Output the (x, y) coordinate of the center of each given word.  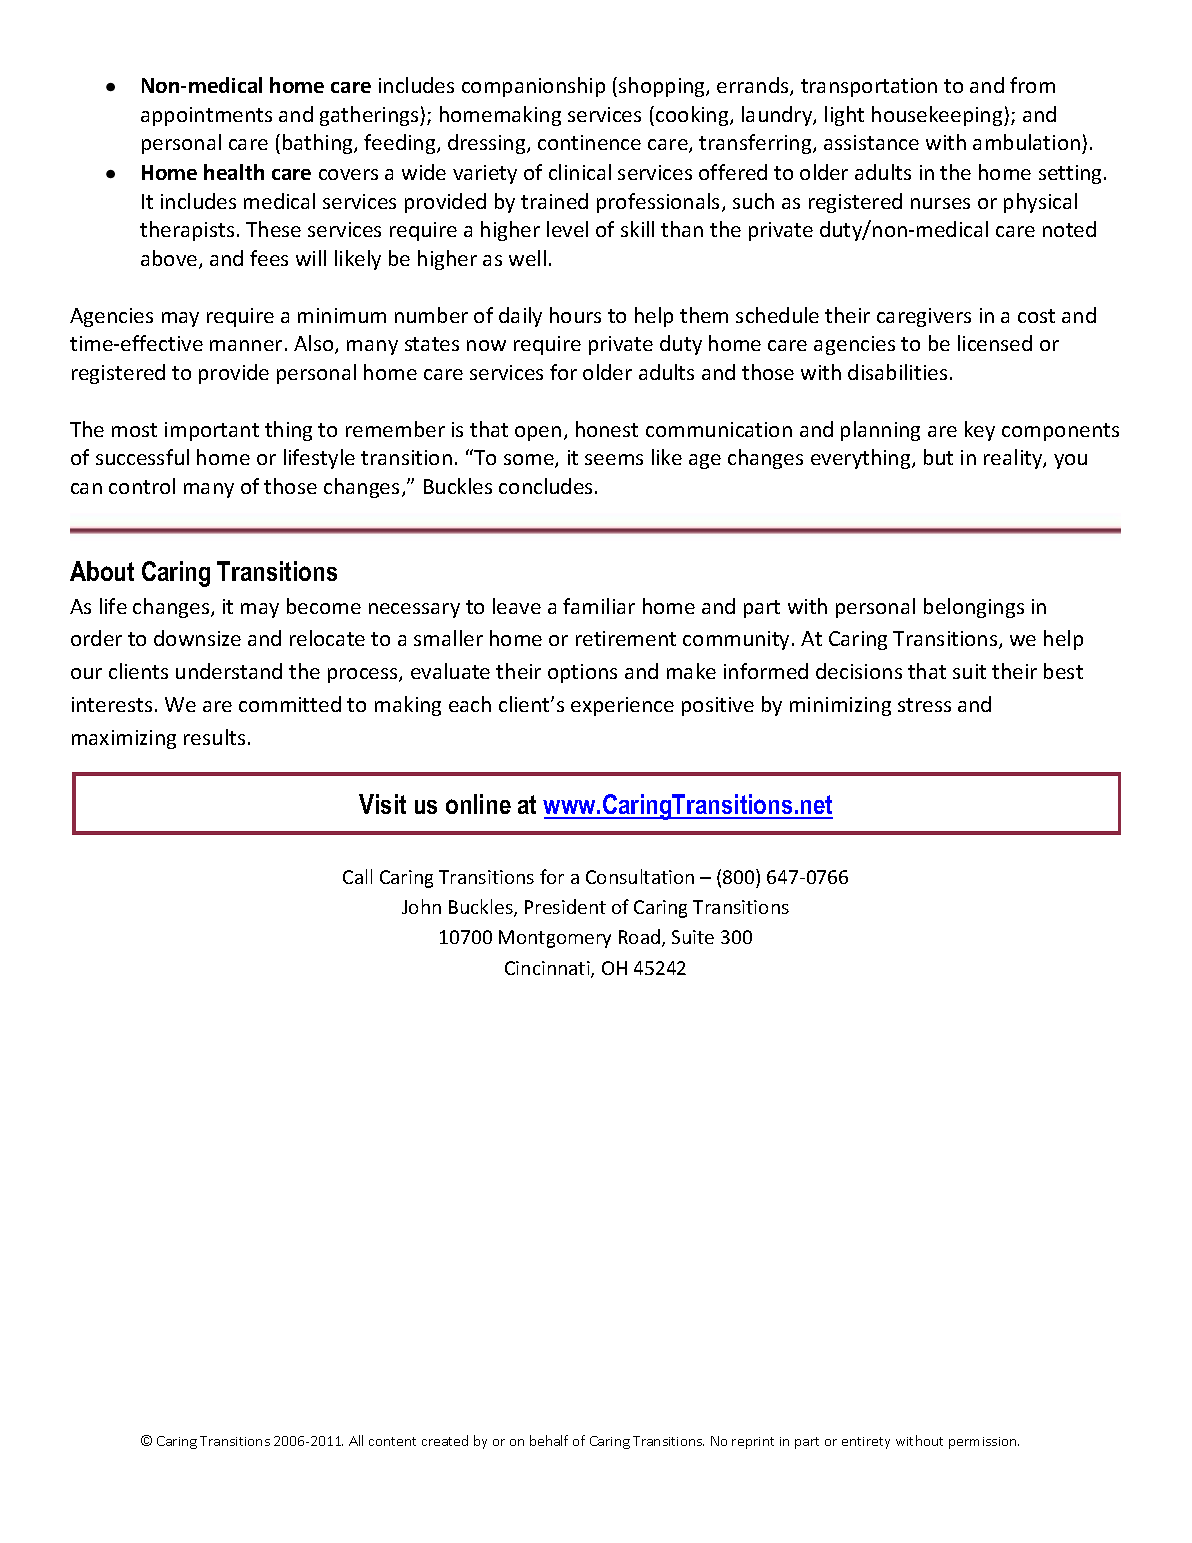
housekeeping (938, 116)
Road (641, 938)
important (212, 431)
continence (589, 142)
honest (607, 429)
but (938, 457)
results (214, 737)
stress (924, 705)
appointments (206, 116)
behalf (549, 1440)
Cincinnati (548, 969)
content (392, 1441)
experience (622, 706)
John (421, 906)
